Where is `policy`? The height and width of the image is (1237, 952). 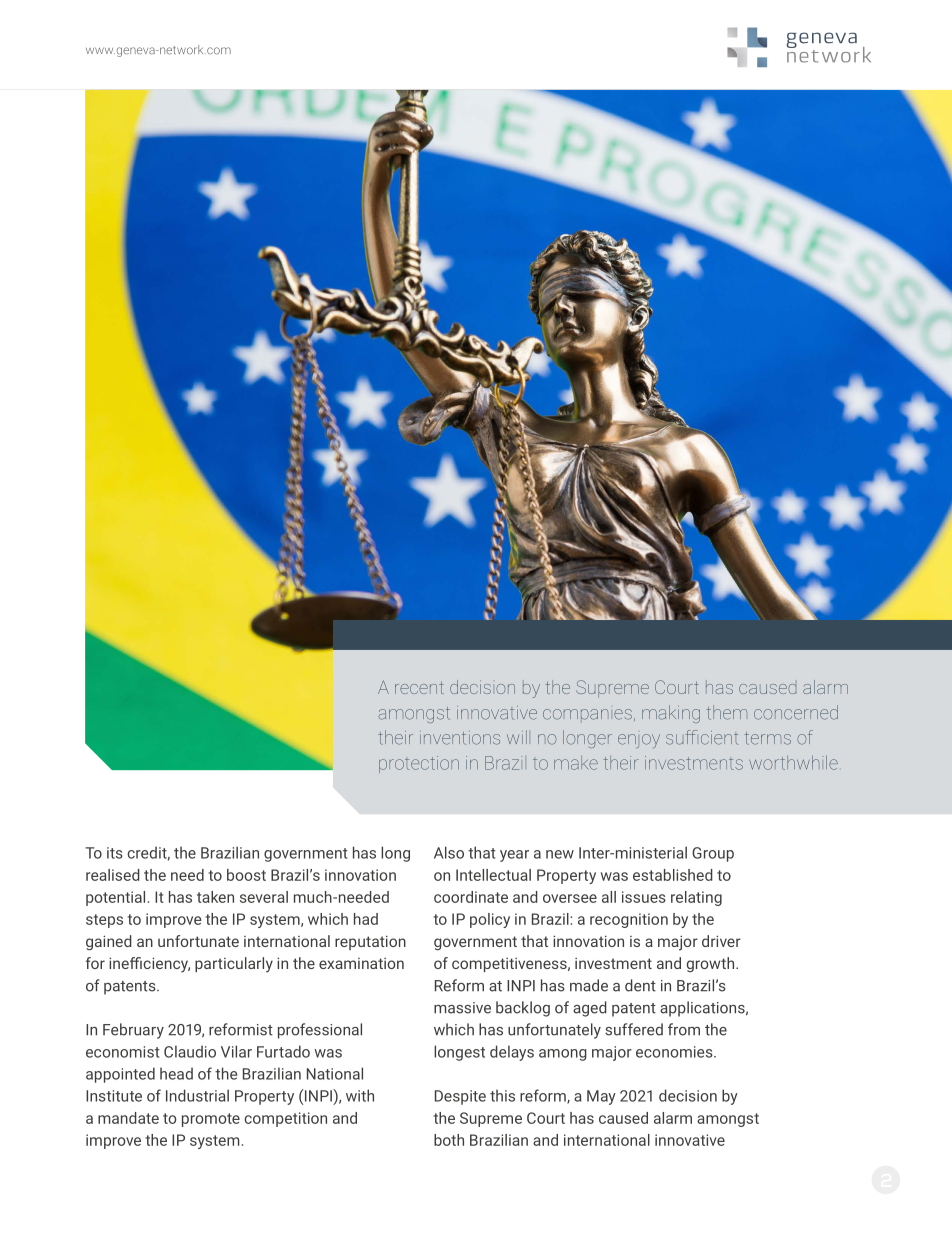
policy is located at coordinates (490, 920).
